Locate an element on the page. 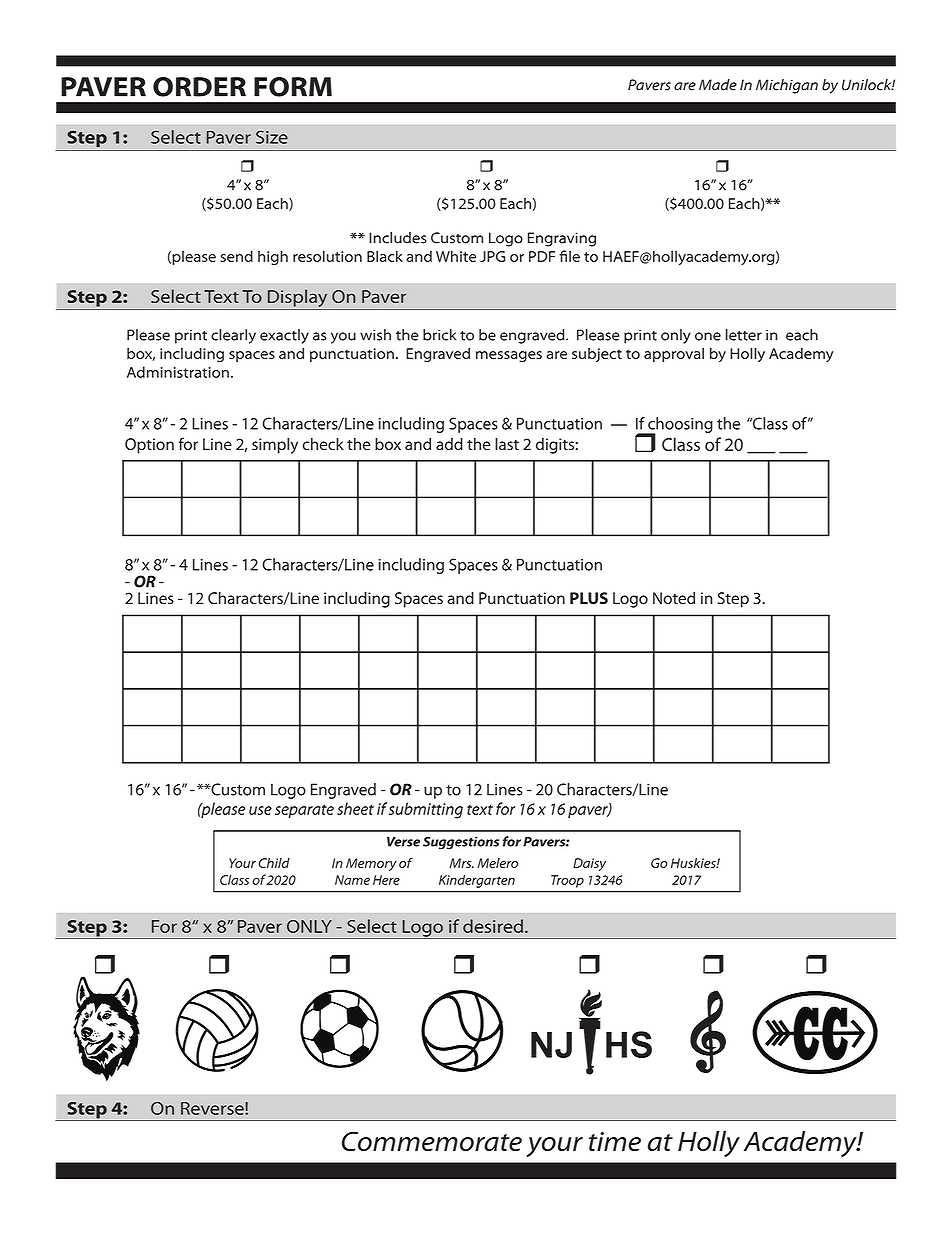 The image size is (952, 1233). Made is located at coordinates (718, 85).
